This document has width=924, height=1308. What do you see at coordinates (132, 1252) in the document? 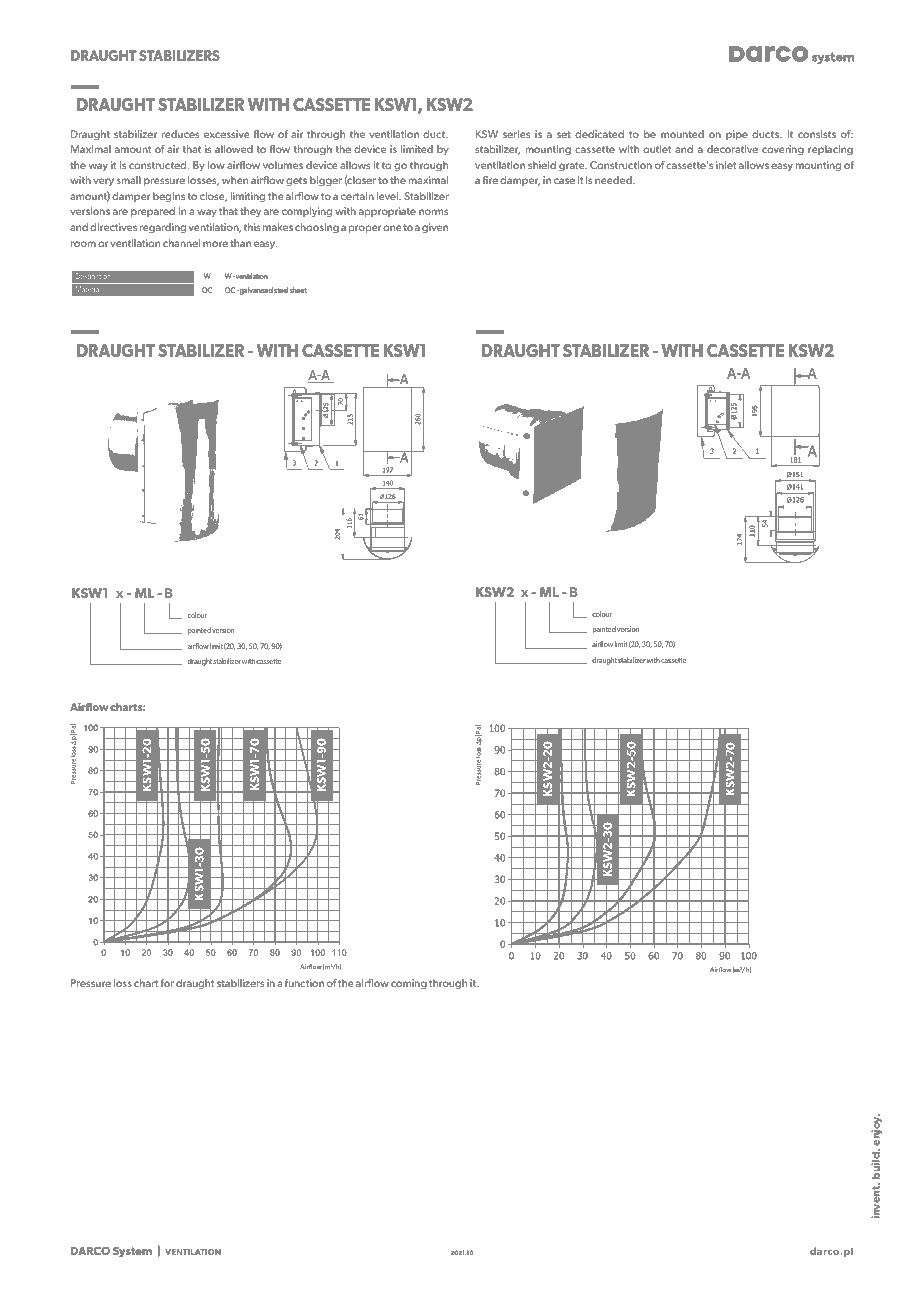
I see `System` at bounding box center [132, 1252].
